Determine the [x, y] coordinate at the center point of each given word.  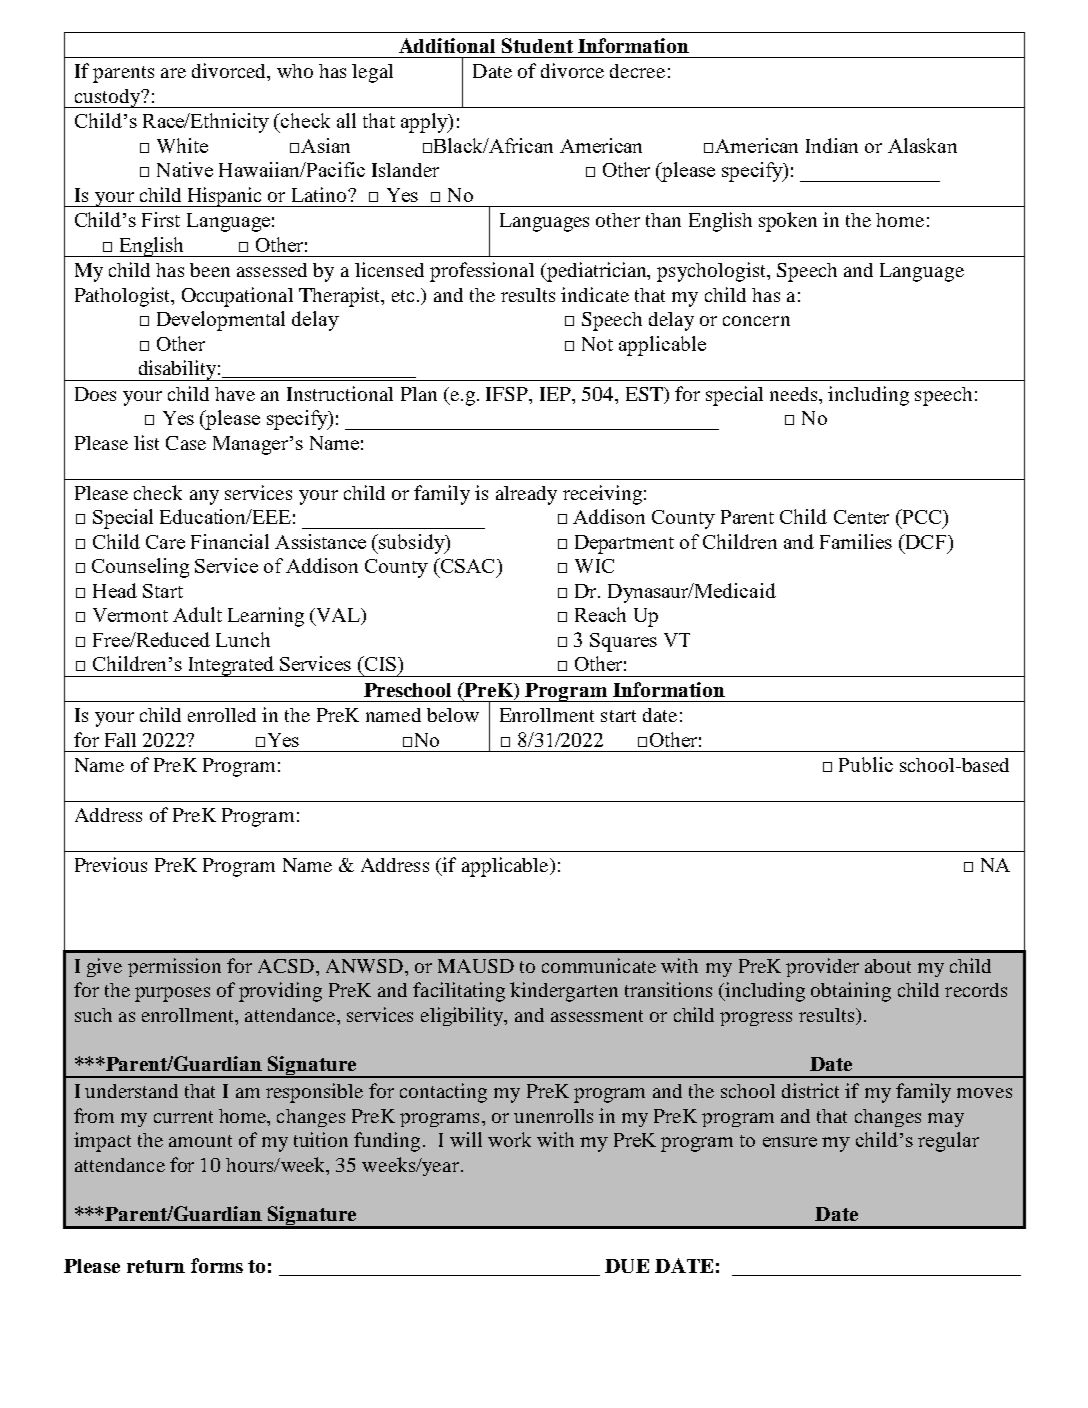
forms [217, 1265]
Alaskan [922, 145]
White [182, 145]
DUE [627, 1266]
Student [537, 45]
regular [948, 1142]
